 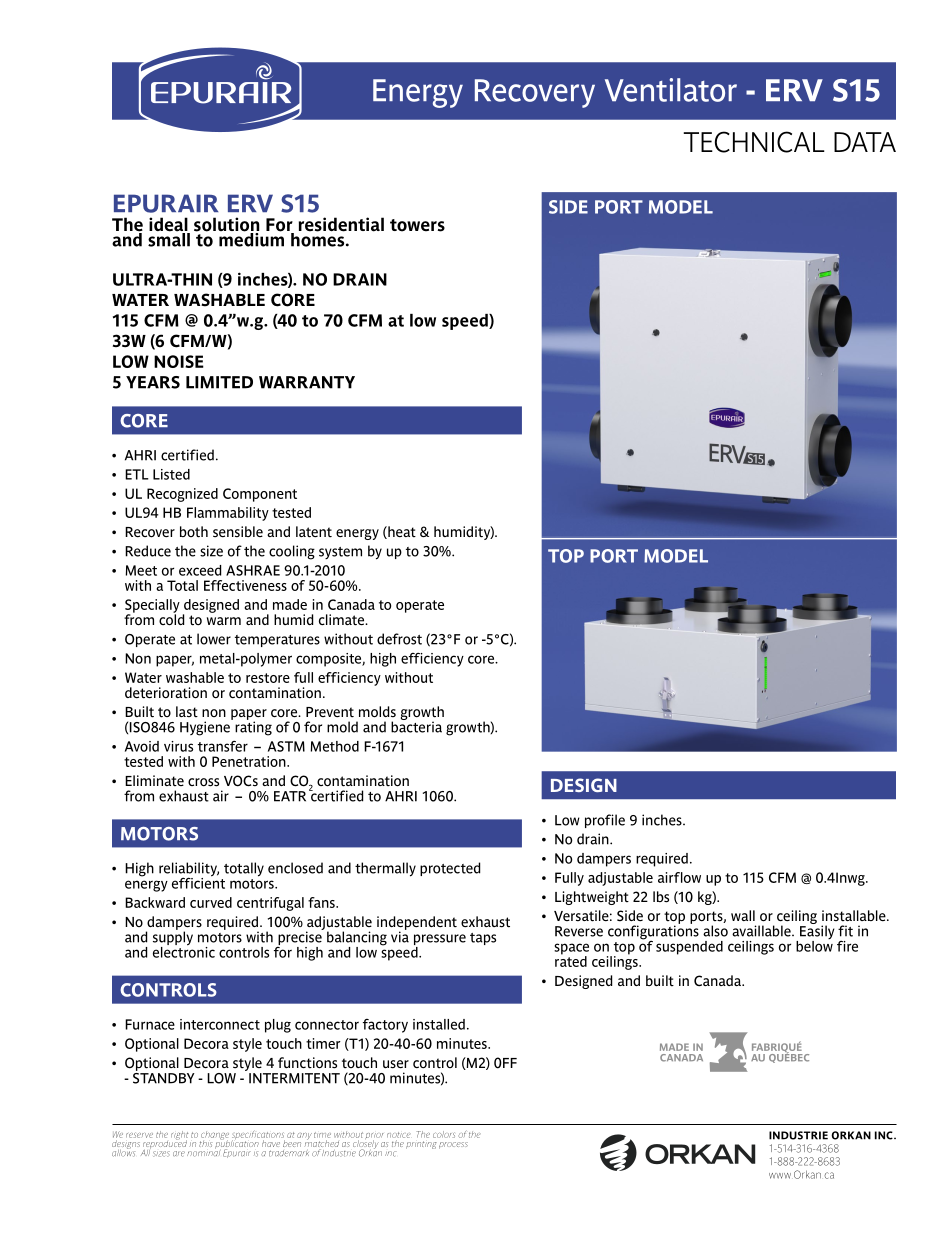 What do you see at coordinates (754, 142) in the document?
I see `TECHNICAL` at bounding box center [754, 142].
